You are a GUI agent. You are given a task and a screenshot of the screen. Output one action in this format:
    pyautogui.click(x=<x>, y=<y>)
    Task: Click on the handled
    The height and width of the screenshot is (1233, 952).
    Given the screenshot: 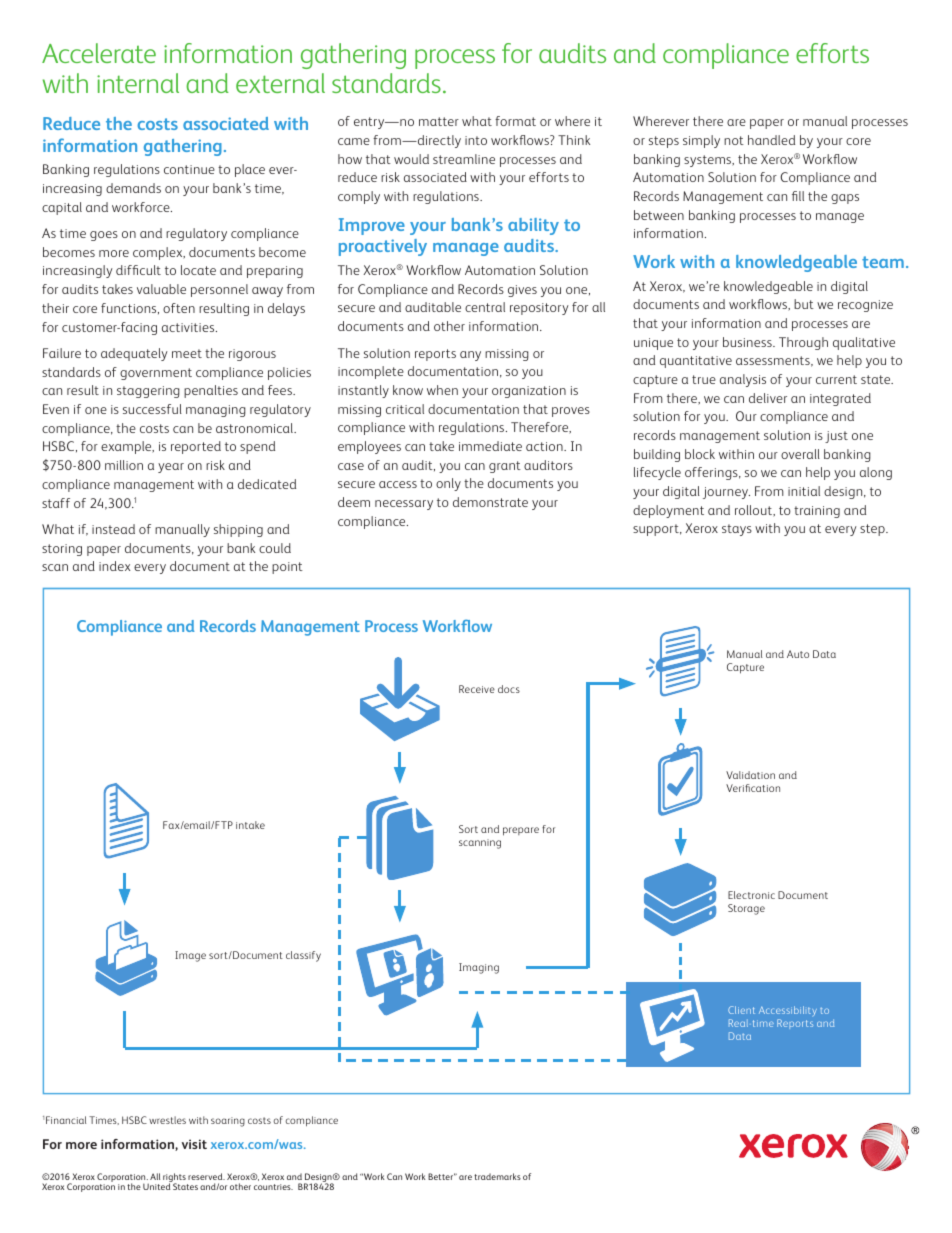 What is the action you would take?
    pyautogui.click(x=771, y=140)
